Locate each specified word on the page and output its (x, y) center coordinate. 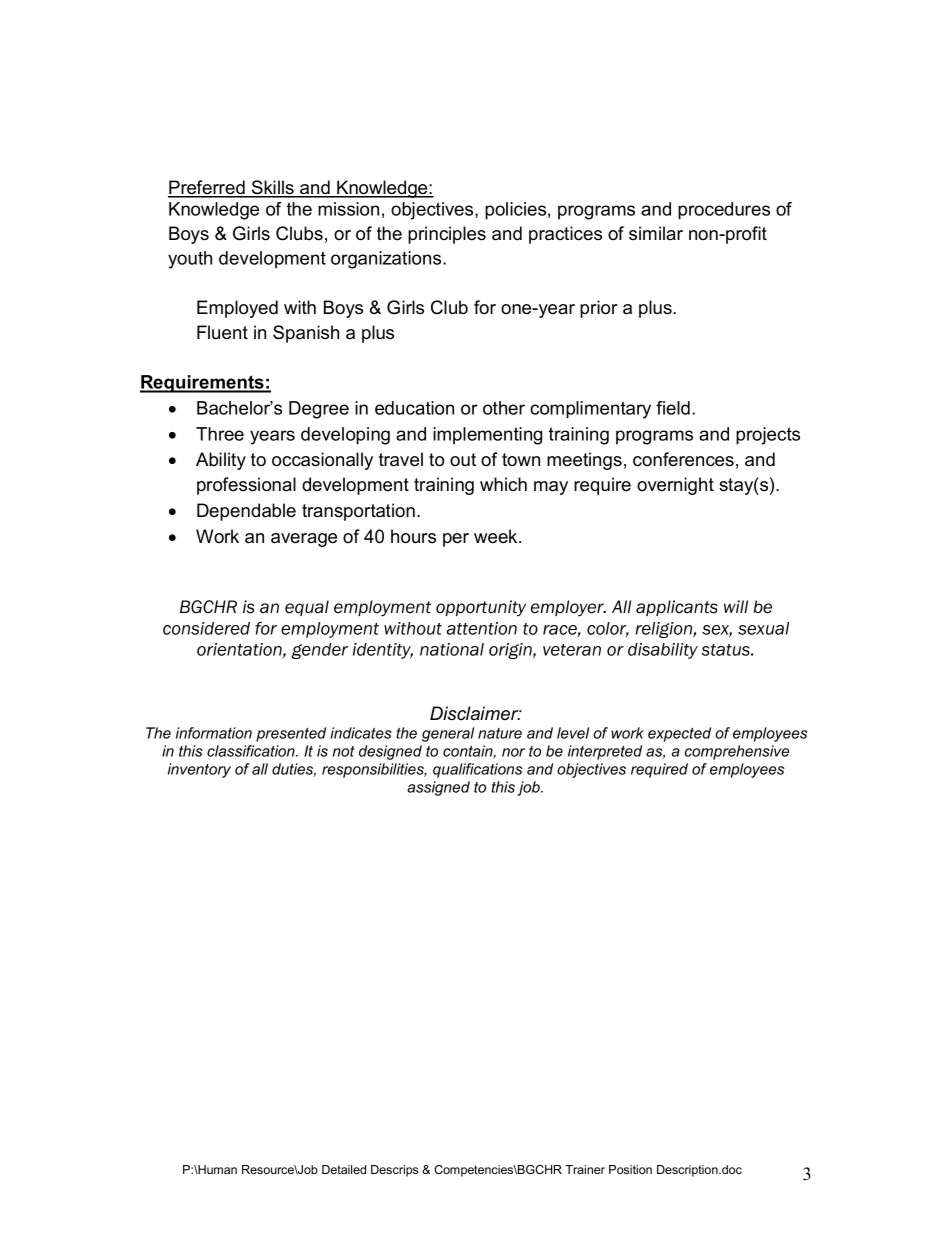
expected (679, 734)
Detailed (344, 1169)
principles (447, 235)
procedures (724, 211)
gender (319, 651)
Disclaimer (475, 713)
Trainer (585, 1169)
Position (630, 1169)
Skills (272, 188)
